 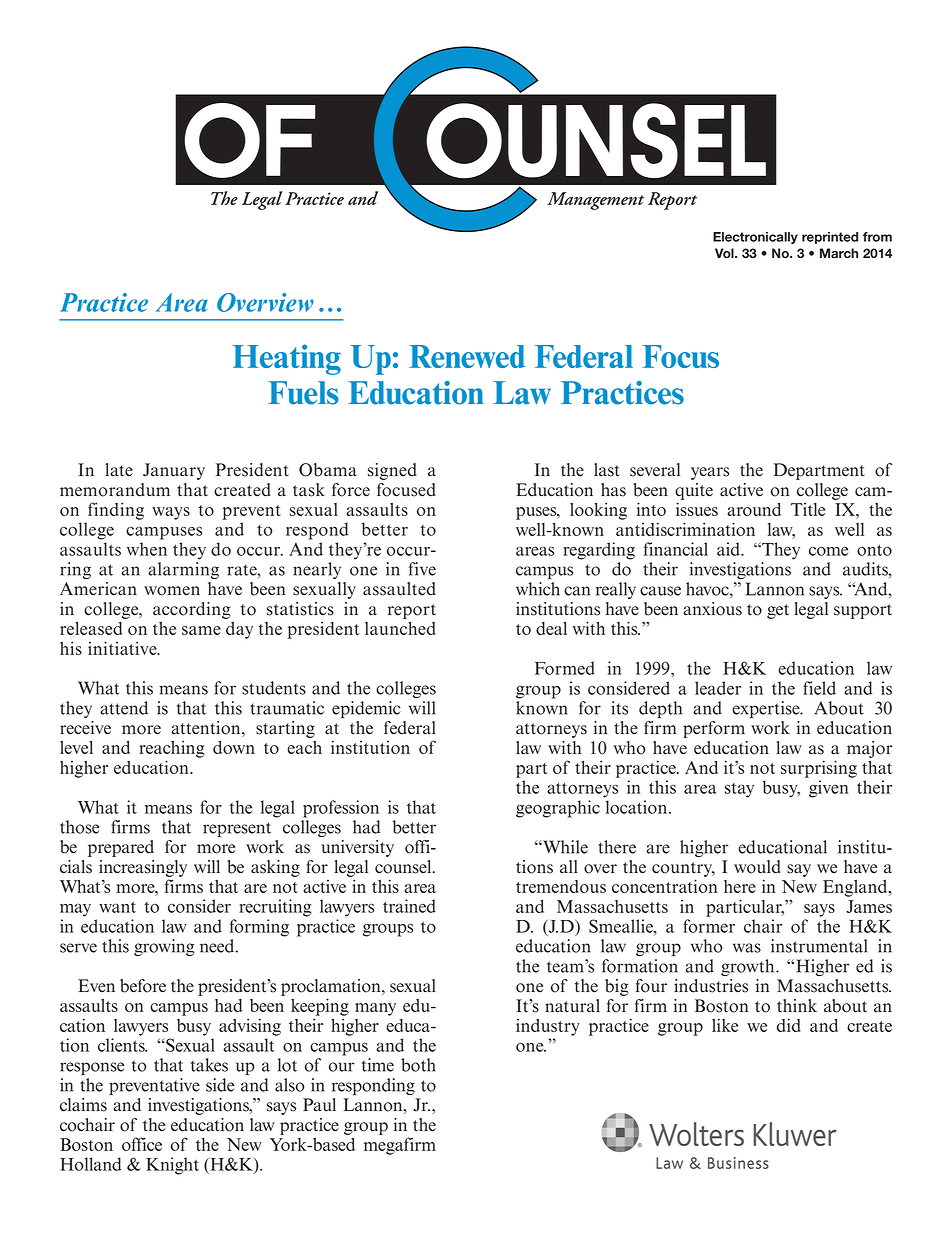 I want to click on come, so click(x=828, y=551).
